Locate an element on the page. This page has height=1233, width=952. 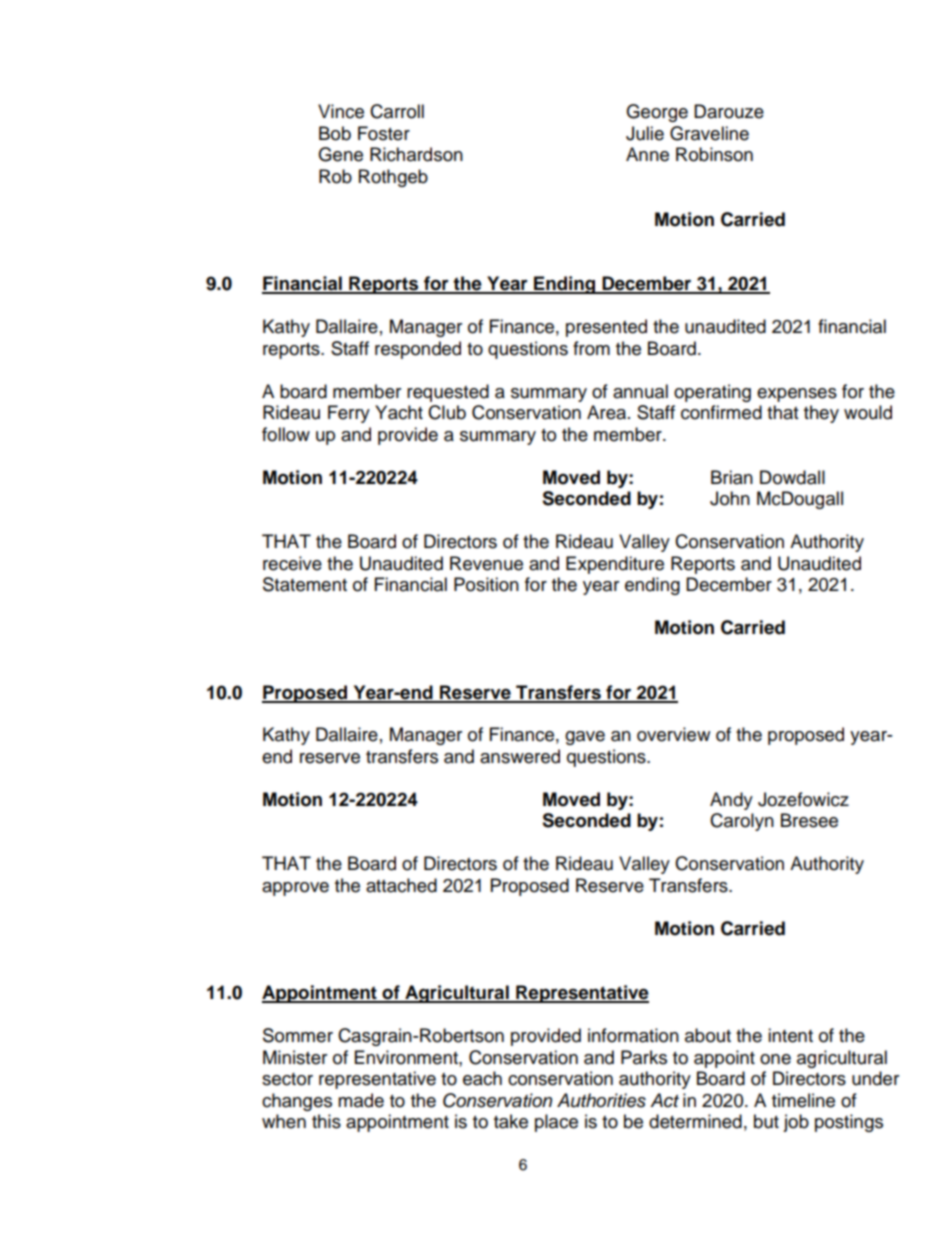
Statement is located at coordinates (305, 584).
